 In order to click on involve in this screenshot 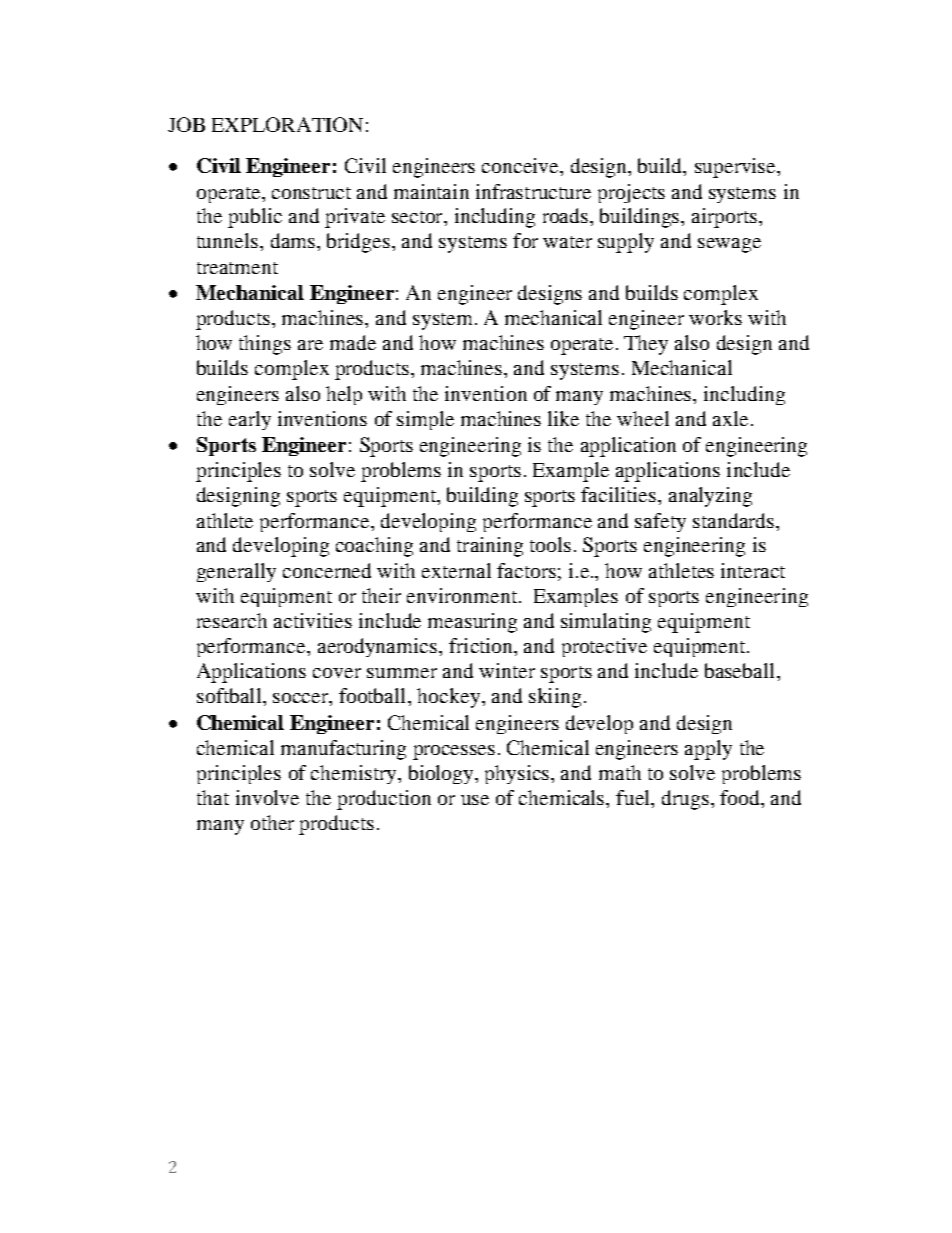, I will do `click(267, 797)`.
